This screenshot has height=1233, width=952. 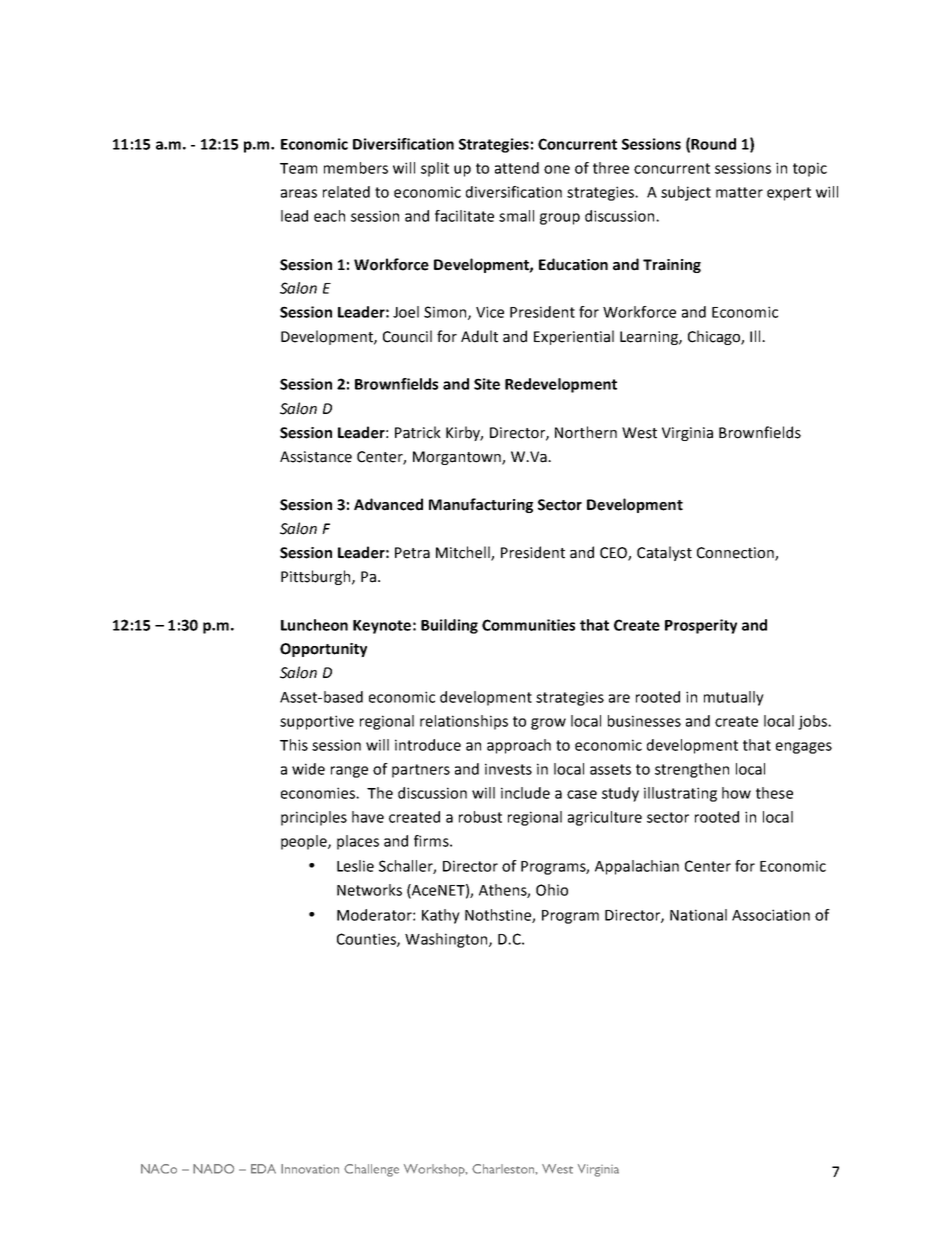 What do you see at coordinates (310, 1169) in the screenshot?
I see `Innovation` at bounding box center [310, 1169].
